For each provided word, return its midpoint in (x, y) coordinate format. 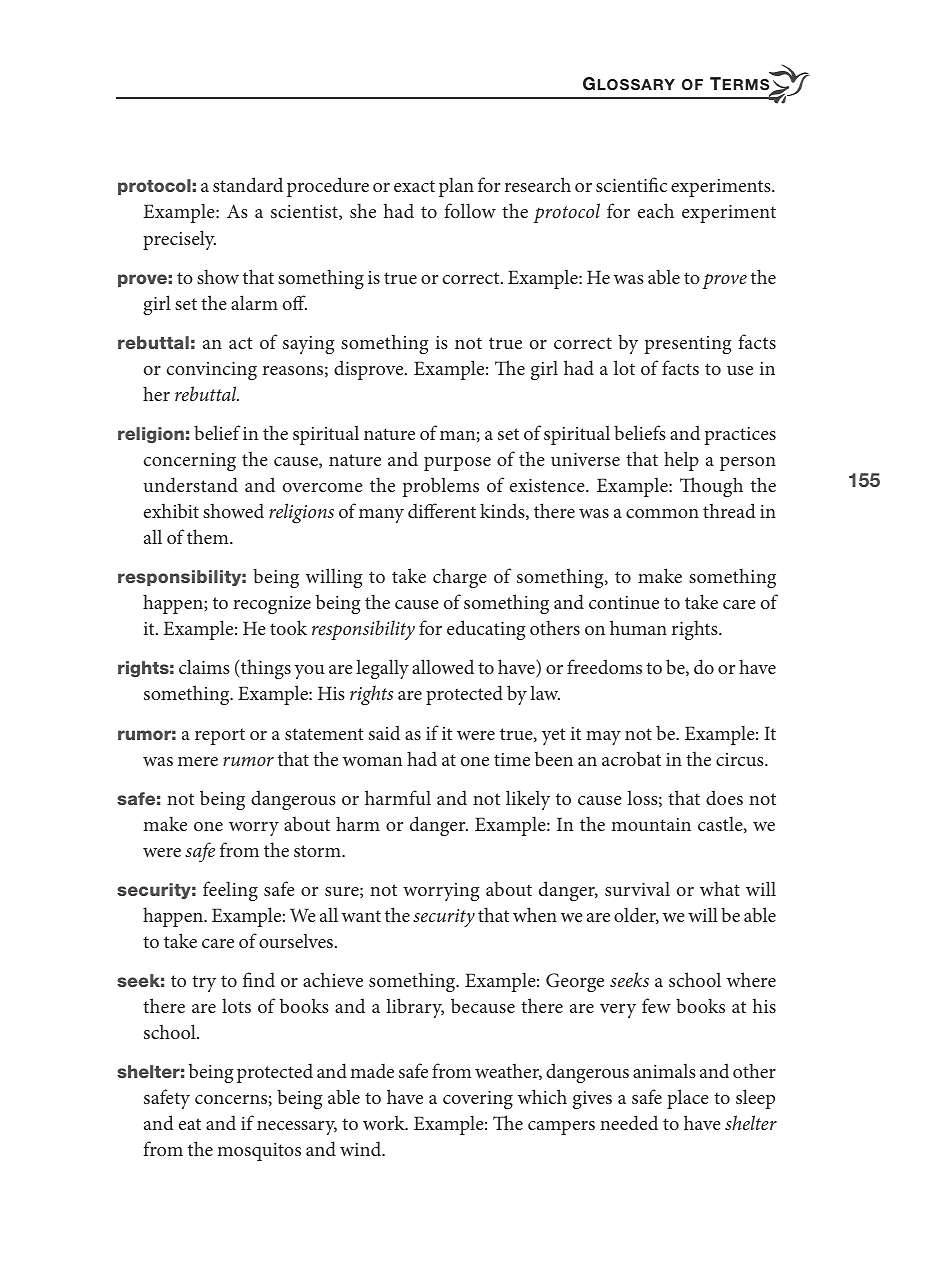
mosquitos (259, 1152)
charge (460, 578)
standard (248, 184)
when (535, 914)
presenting (688, 345)
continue (624, 602)
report (220, 736)
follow (470, 210)
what (720, 888)
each (656, 210)
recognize (272, 605)
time (512, 759)
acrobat (631, 758)
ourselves (297, 940)
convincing (212, 371)
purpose (457, 464)
